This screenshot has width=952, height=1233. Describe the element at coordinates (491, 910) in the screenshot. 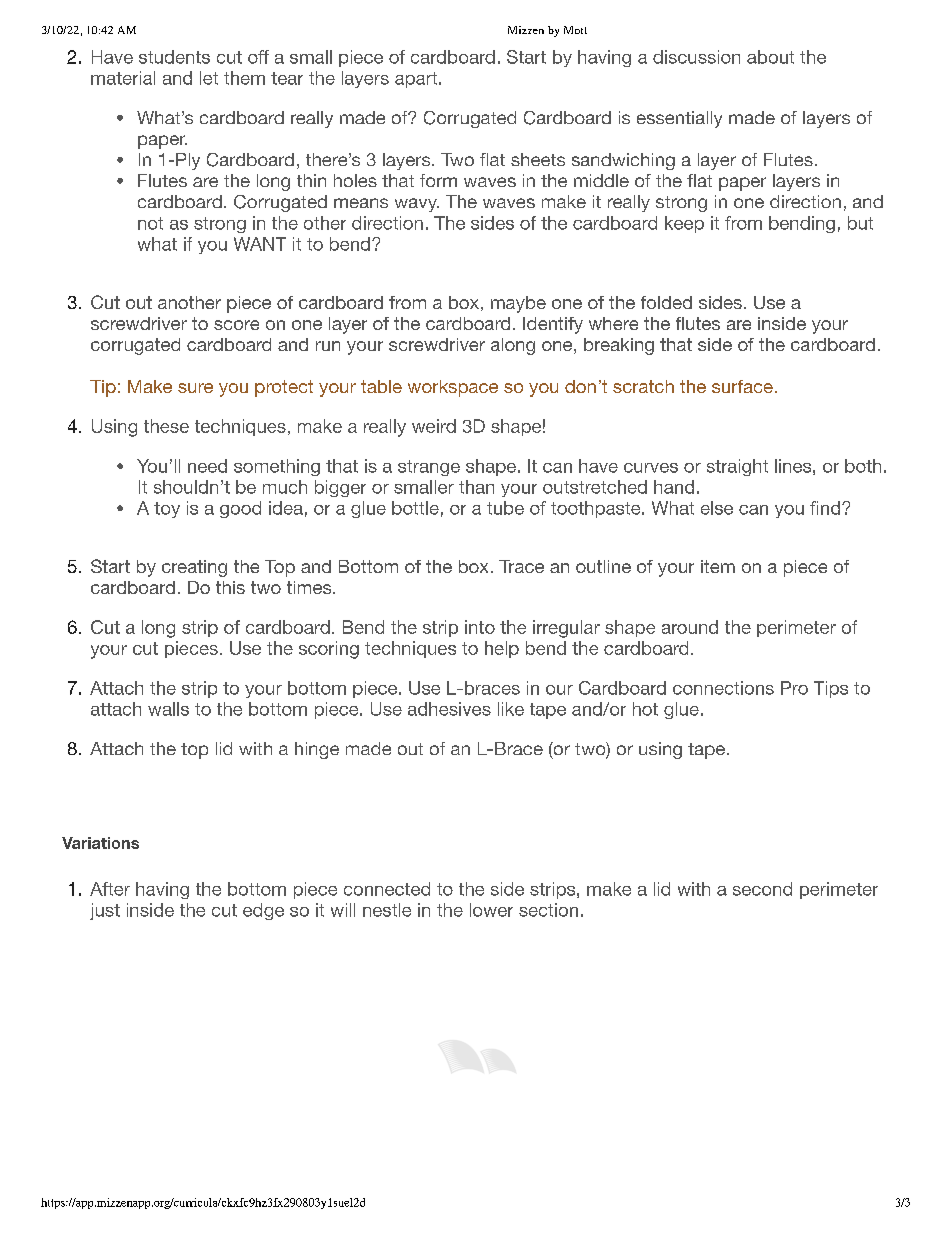

I see `lower` at that location.
